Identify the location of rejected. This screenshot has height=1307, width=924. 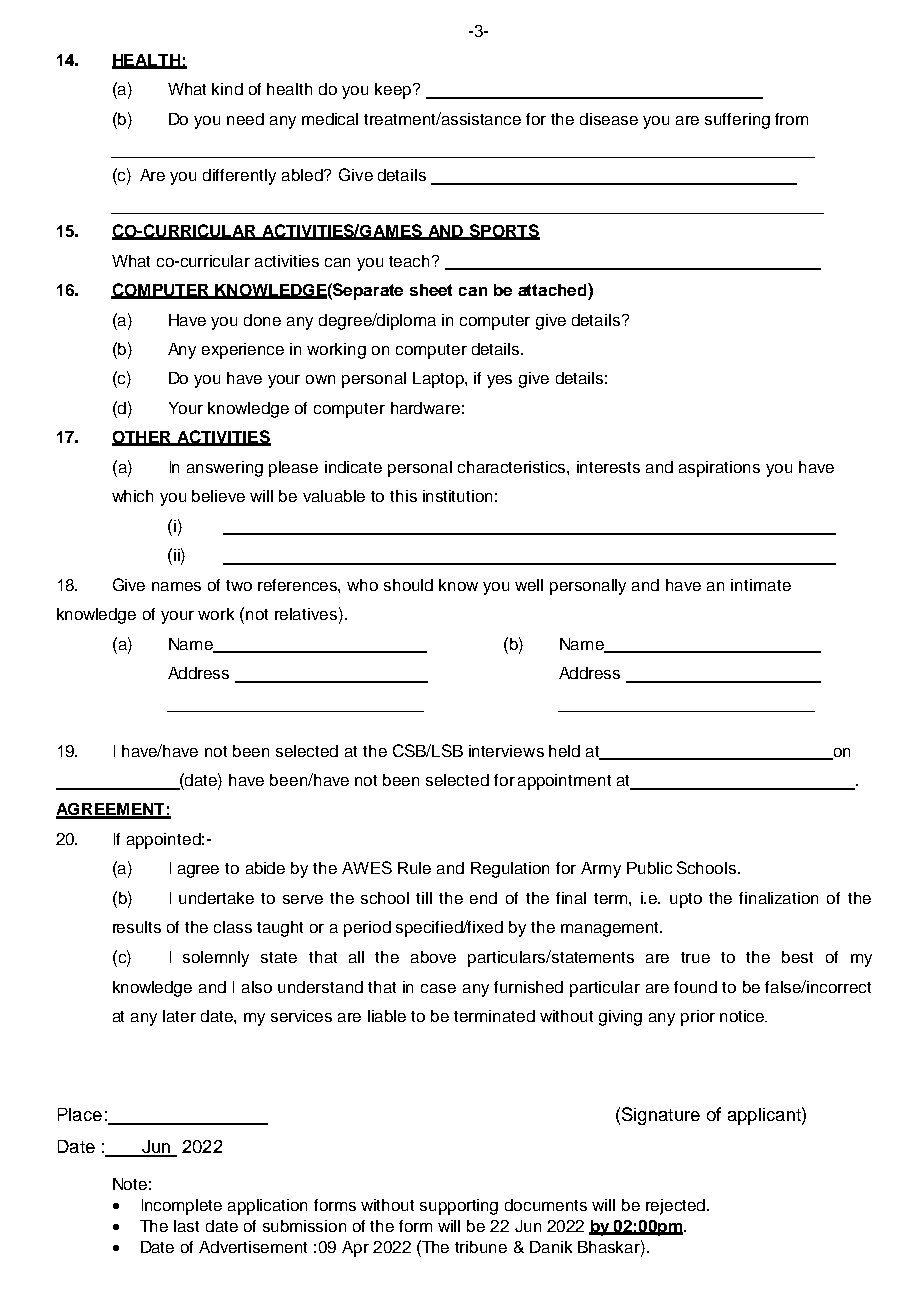
(675, 1207).
